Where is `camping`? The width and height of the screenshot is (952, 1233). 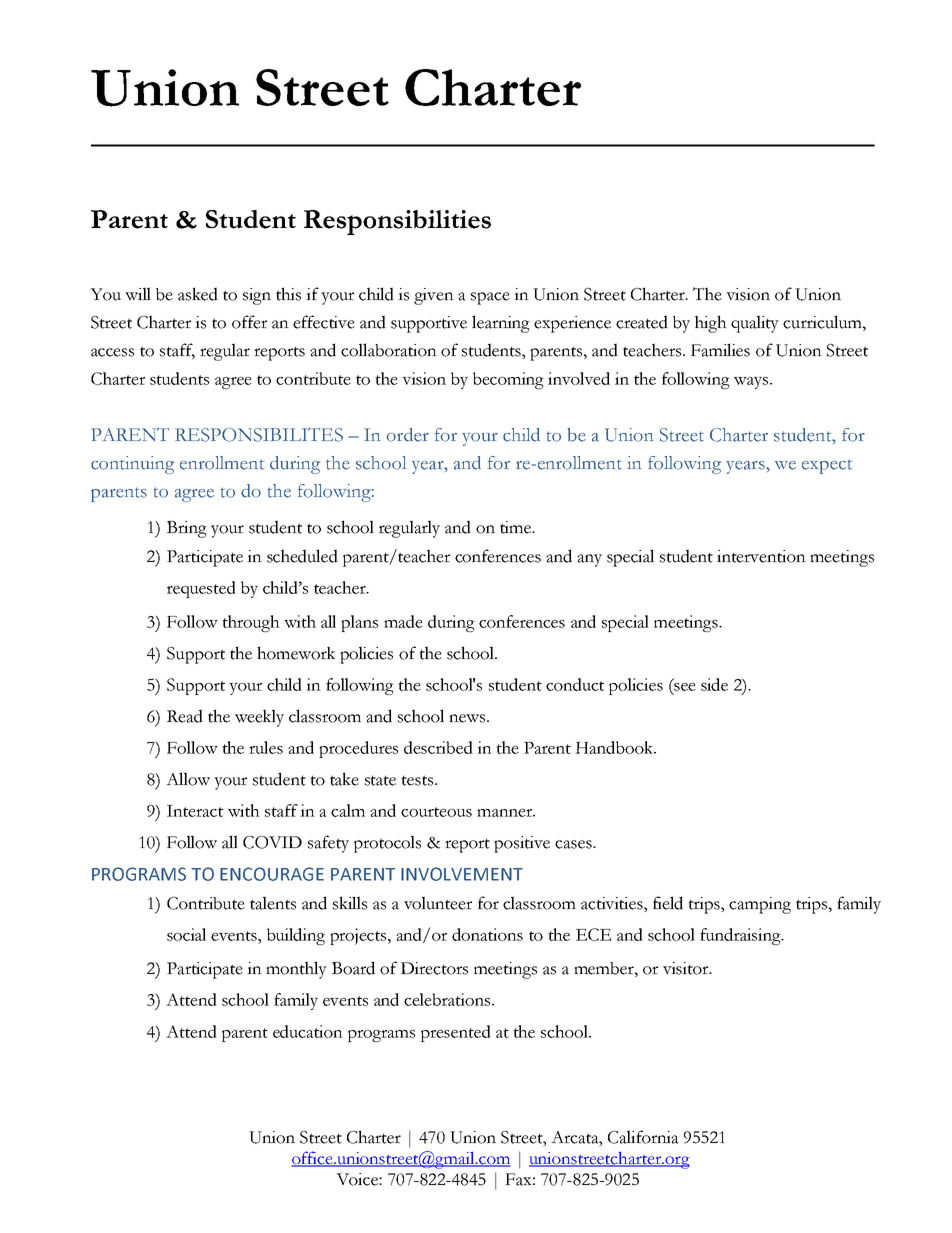 camping is located at coordinates (760, 905).
